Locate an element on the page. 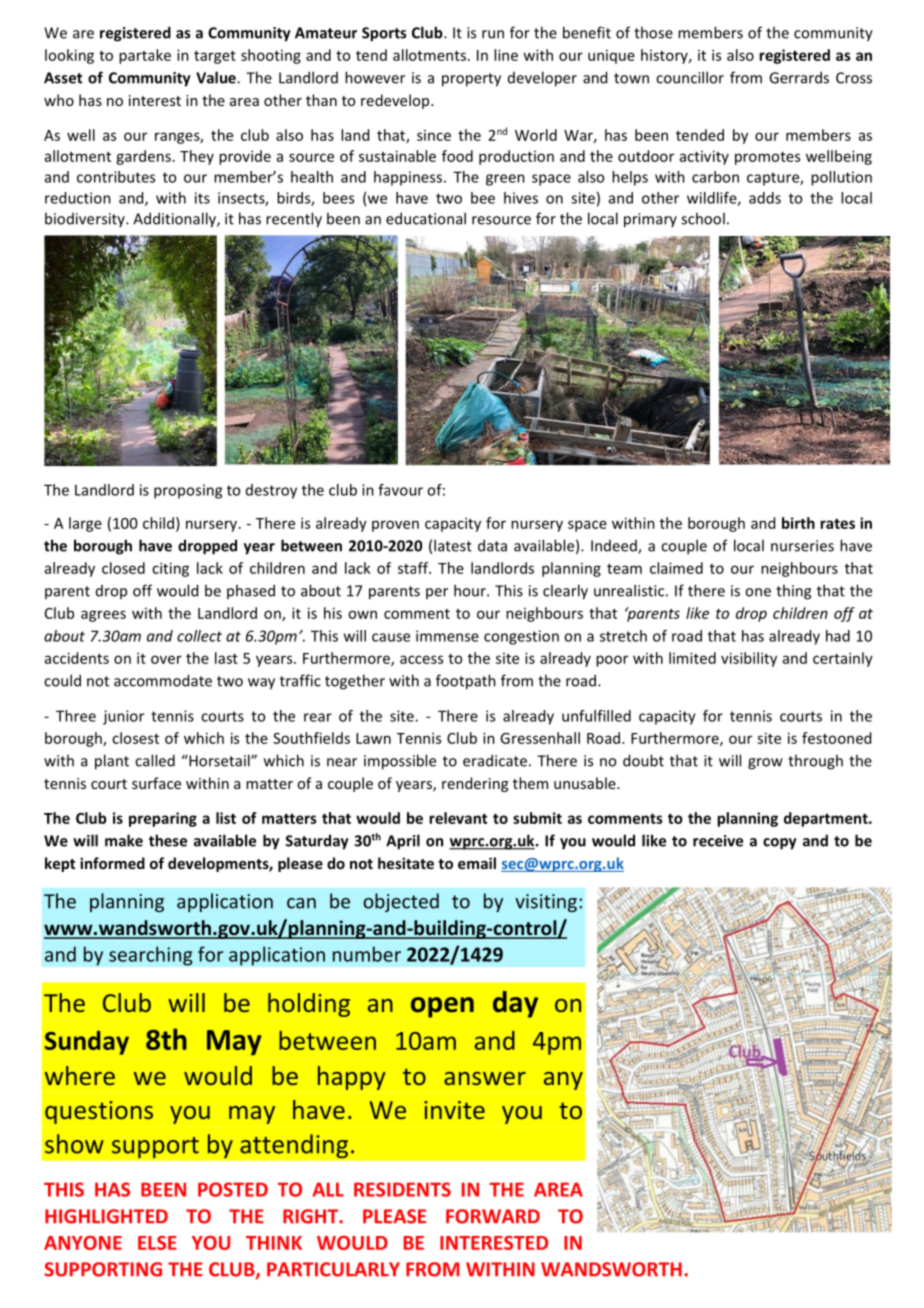 This page has width=924, height=1308. citing is located at coordinates (170, 569).
